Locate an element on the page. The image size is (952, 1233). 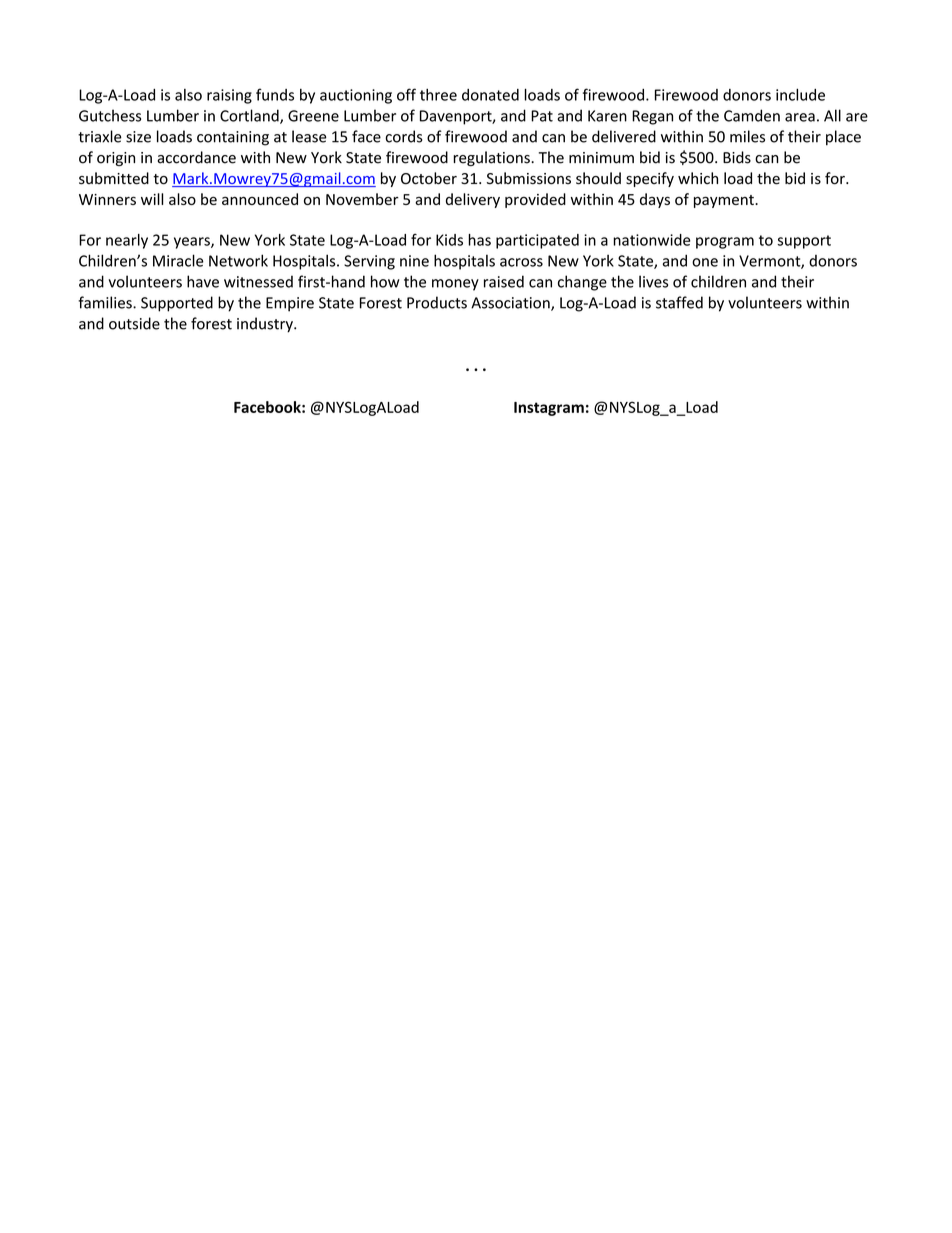
industry is located at coordinates (266, 325).
